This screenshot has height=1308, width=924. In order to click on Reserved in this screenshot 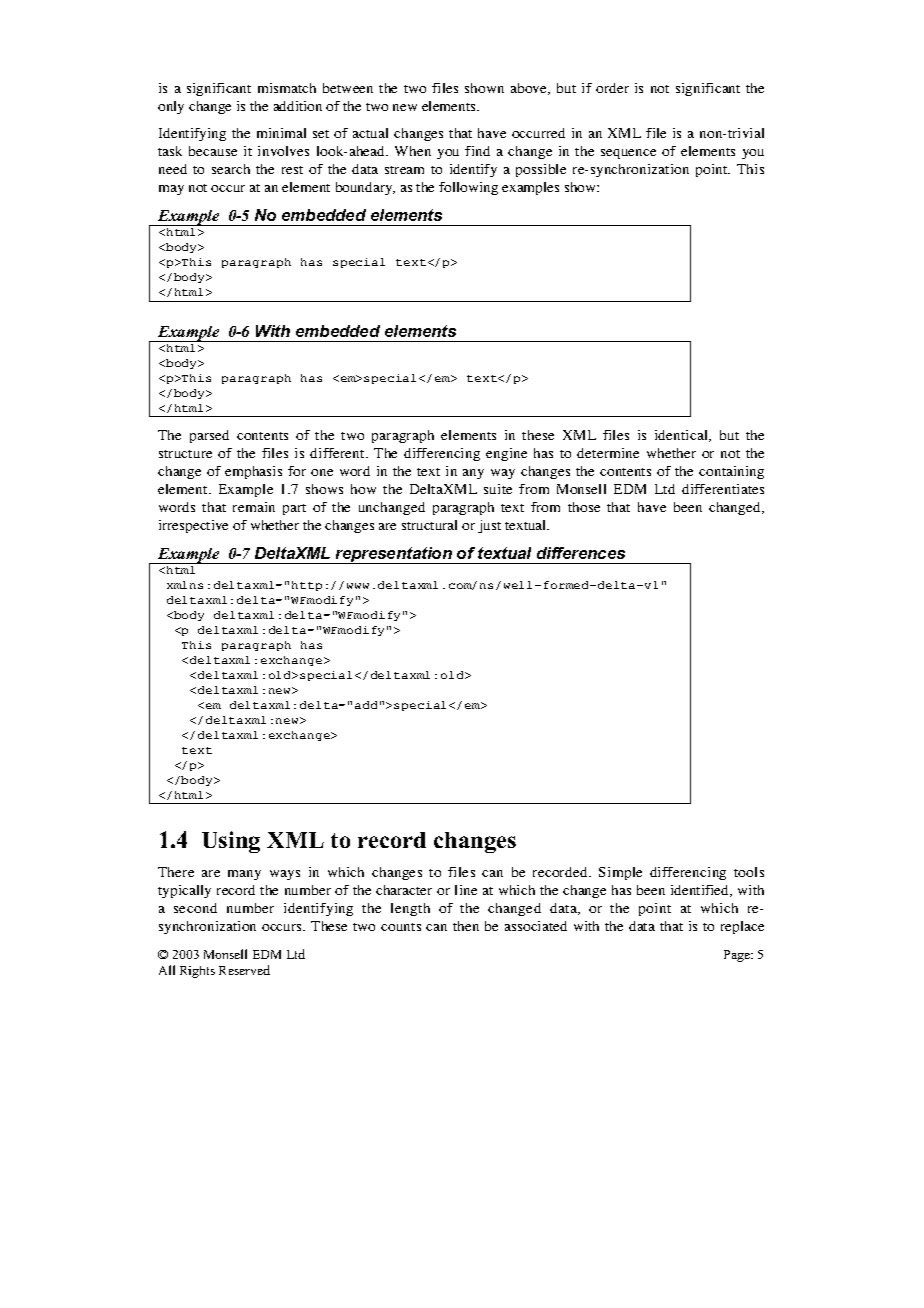, I will do `click(244, 970)`.
